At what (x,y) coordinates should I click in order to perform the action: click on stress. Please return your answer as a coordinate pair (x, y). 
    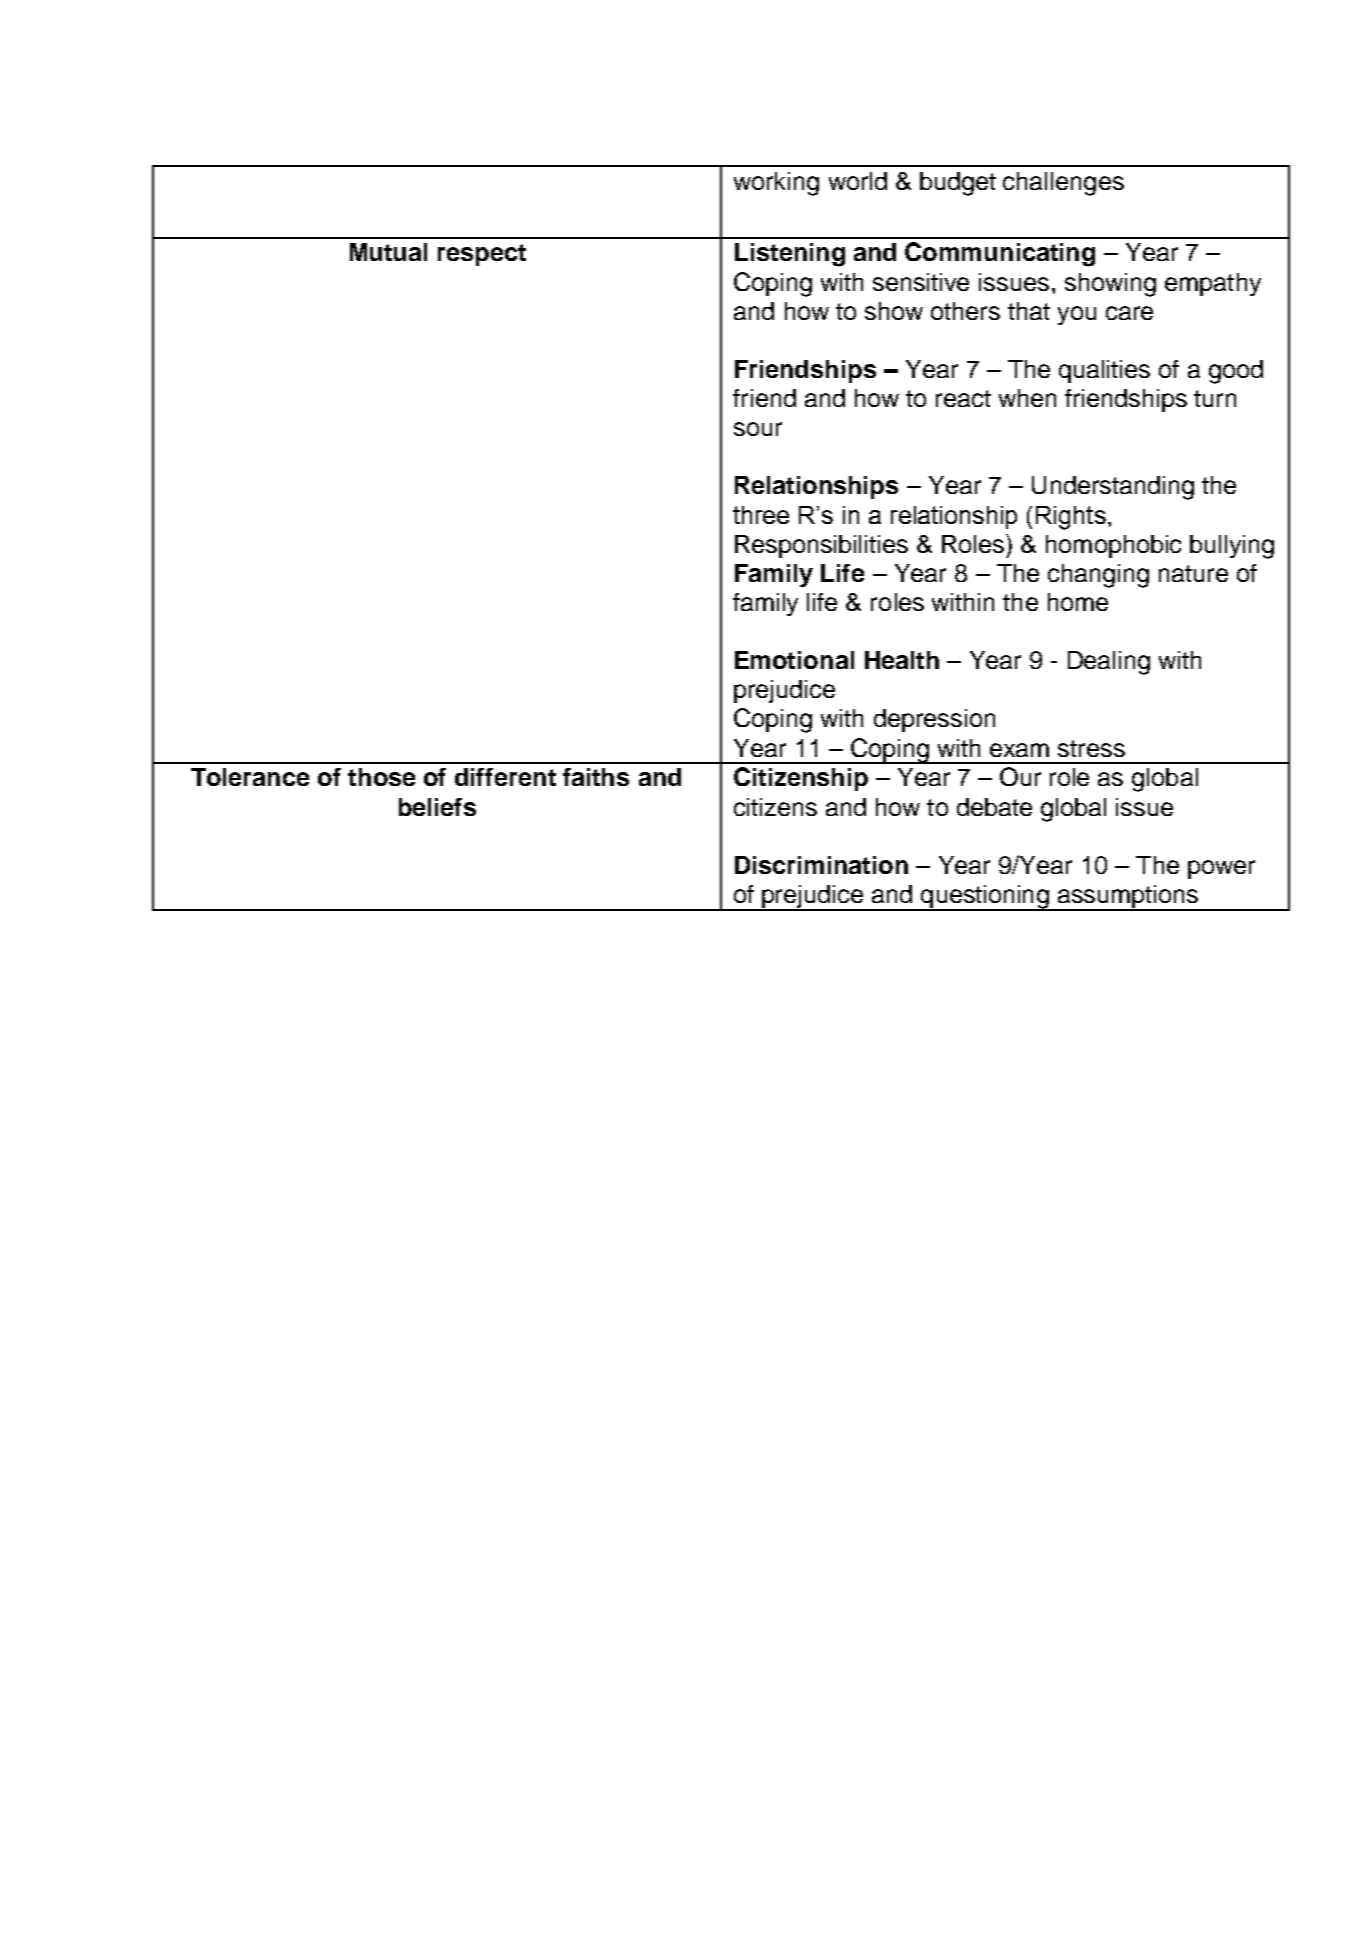
    Looking at the image, I should click on (1091, 748).
